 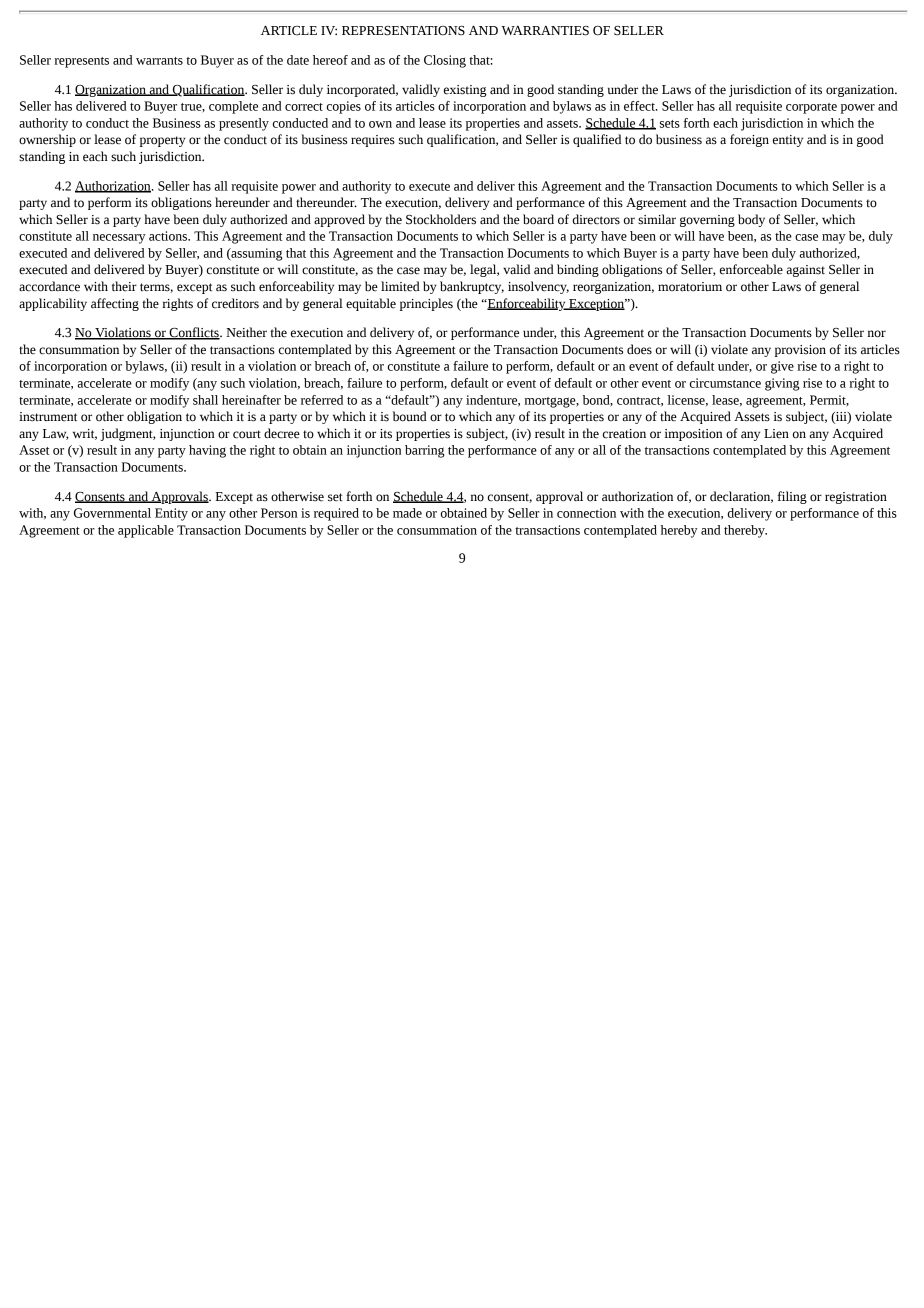 What do you see at coordinates (792, 497) in the document?
I see `filing` at bounding box center [792, 497].
